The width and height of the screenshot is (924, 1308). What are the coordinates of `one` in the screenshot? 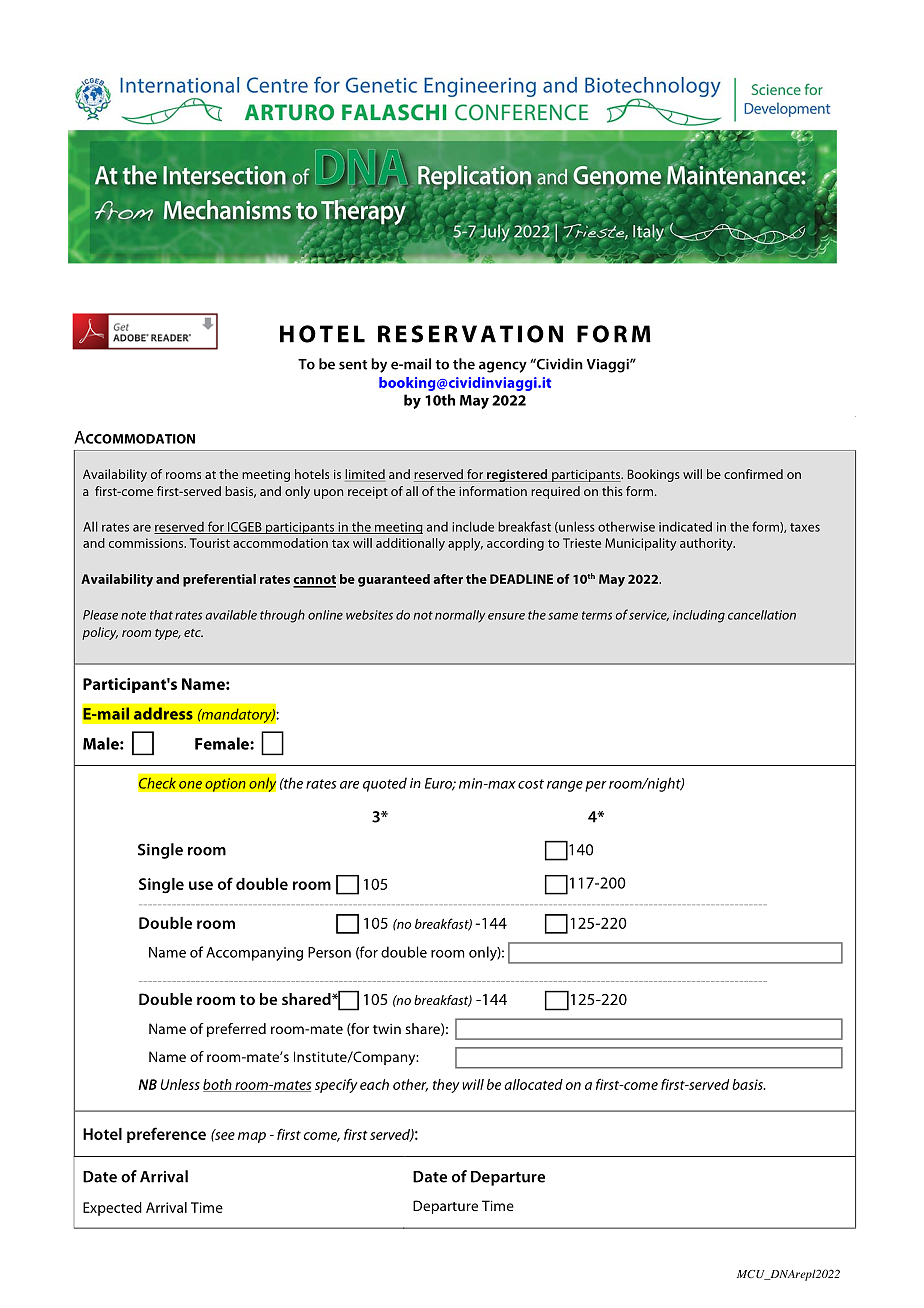 It's located at (190, 785).
